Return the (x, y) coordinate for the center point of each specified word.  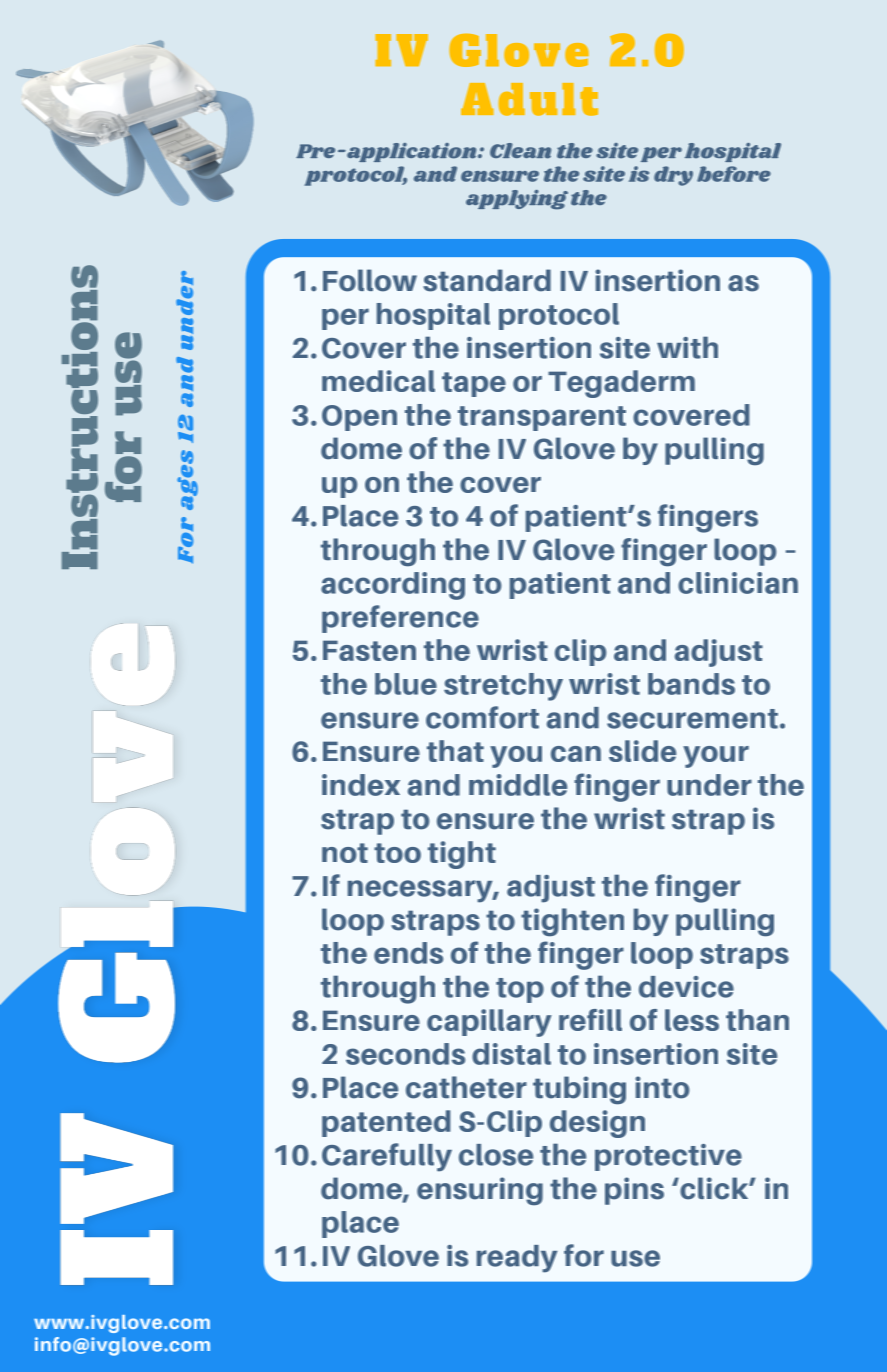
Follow (370, 280)
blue (406, 684)
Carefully (387, 1157)
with (687, 347)
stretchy (503, 687)
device (686, 987)
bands (691, 684)
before (734, 174)
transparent (542, 418)
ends (408, 953)
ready (517, 1259)
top (520, 990)
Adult (529, 99)
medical (378, 381)
